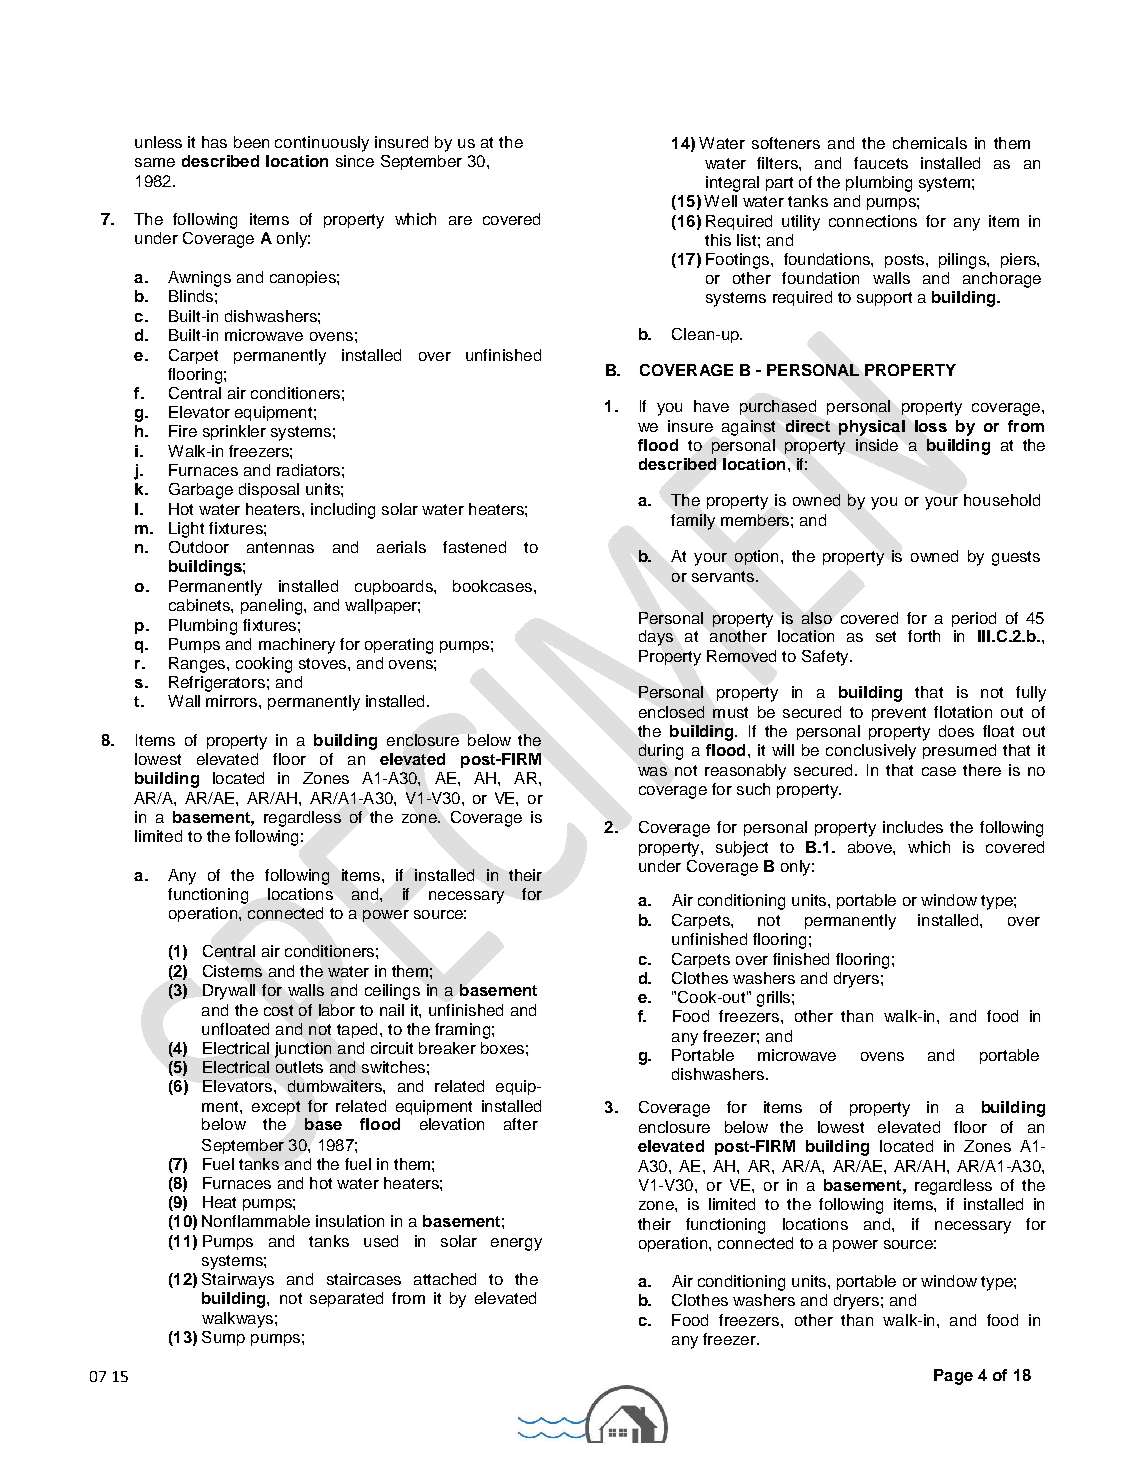 The image size is (1141, 1477). I want to click on period, so click(974, 619).
